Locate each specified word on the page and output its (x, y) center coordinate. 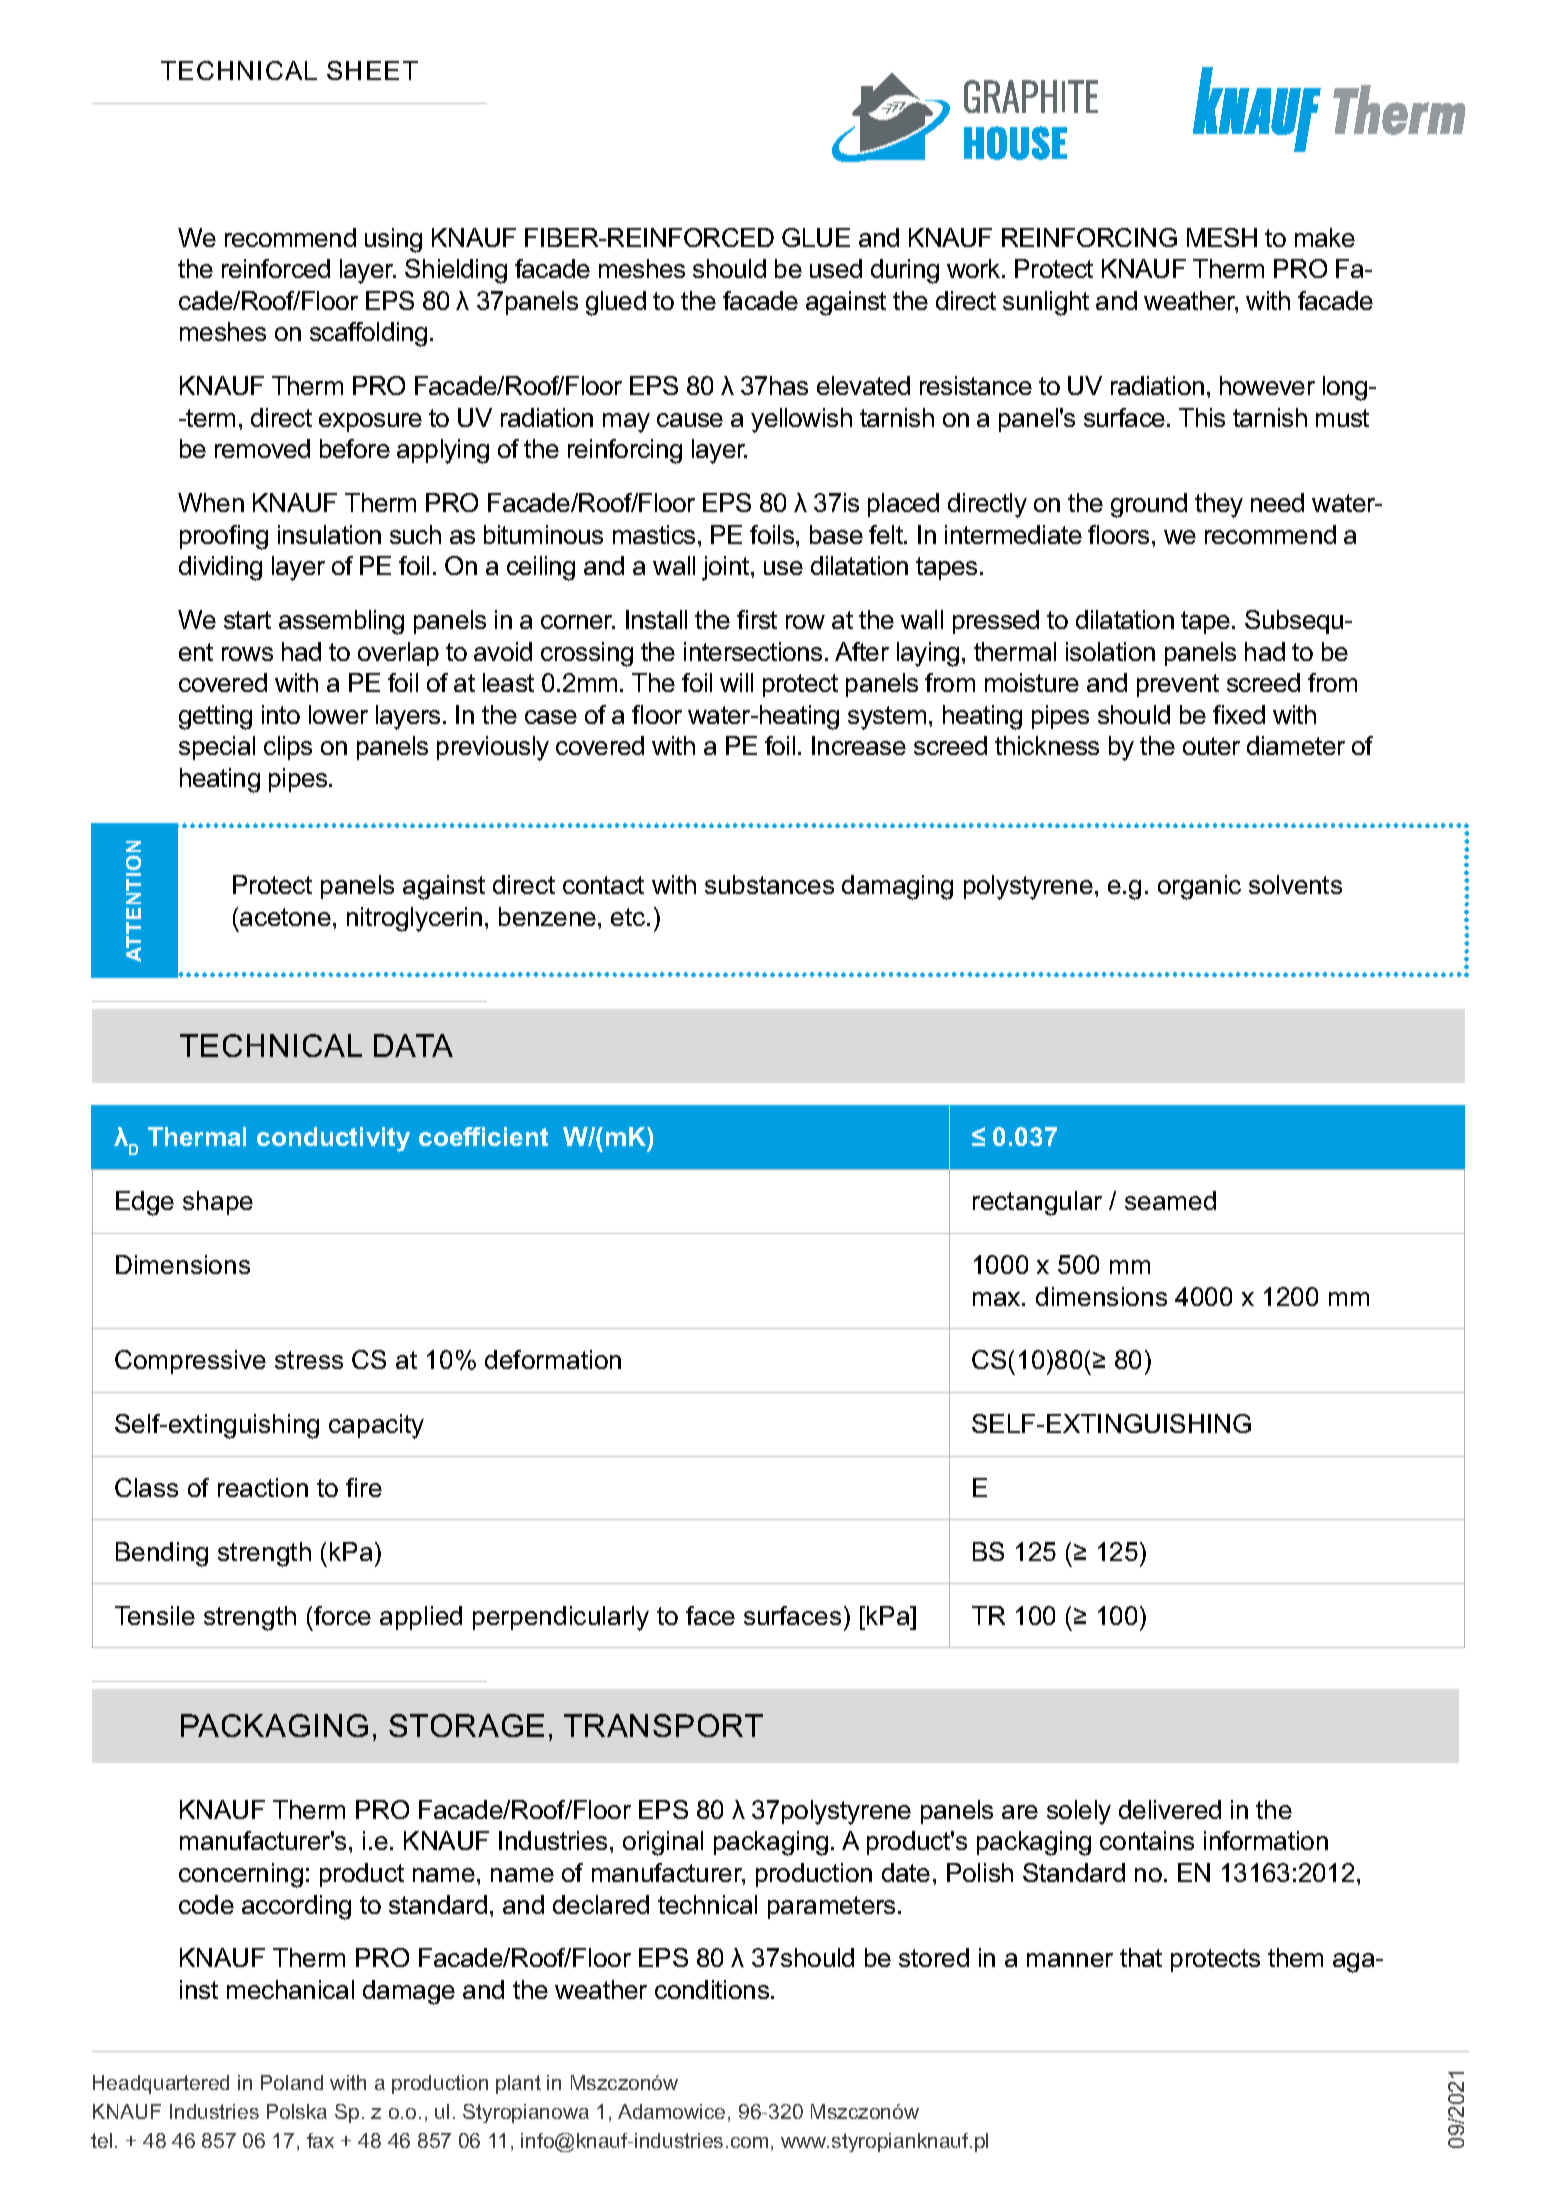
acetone (285, 917)
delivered (1170, 1809)
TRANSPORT (663, 1725)
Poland (292, 2082)
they (1219, 505)
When (211, 502)
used (836, 268)
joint (727, 568)
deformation (553, 1359)
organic (1199, 887)
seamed (1170, 1200)
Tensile (155, 1615)
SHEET (372, 70)
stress (309, 1360)
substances (769, 884)
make (1325, 237)
